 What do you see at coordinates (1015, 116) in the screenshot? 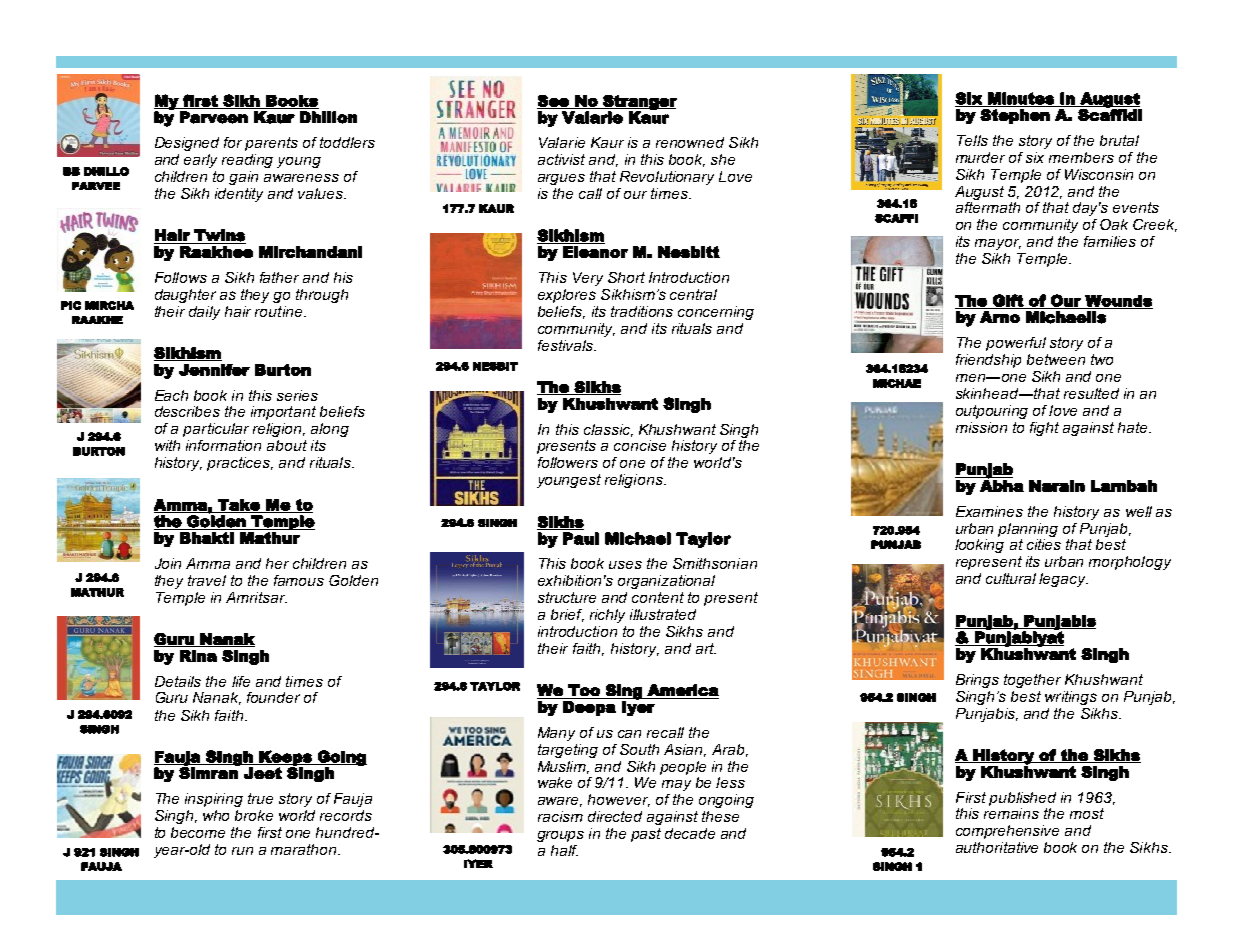
I see `Stephen` at bounding box center [1015, 116].
